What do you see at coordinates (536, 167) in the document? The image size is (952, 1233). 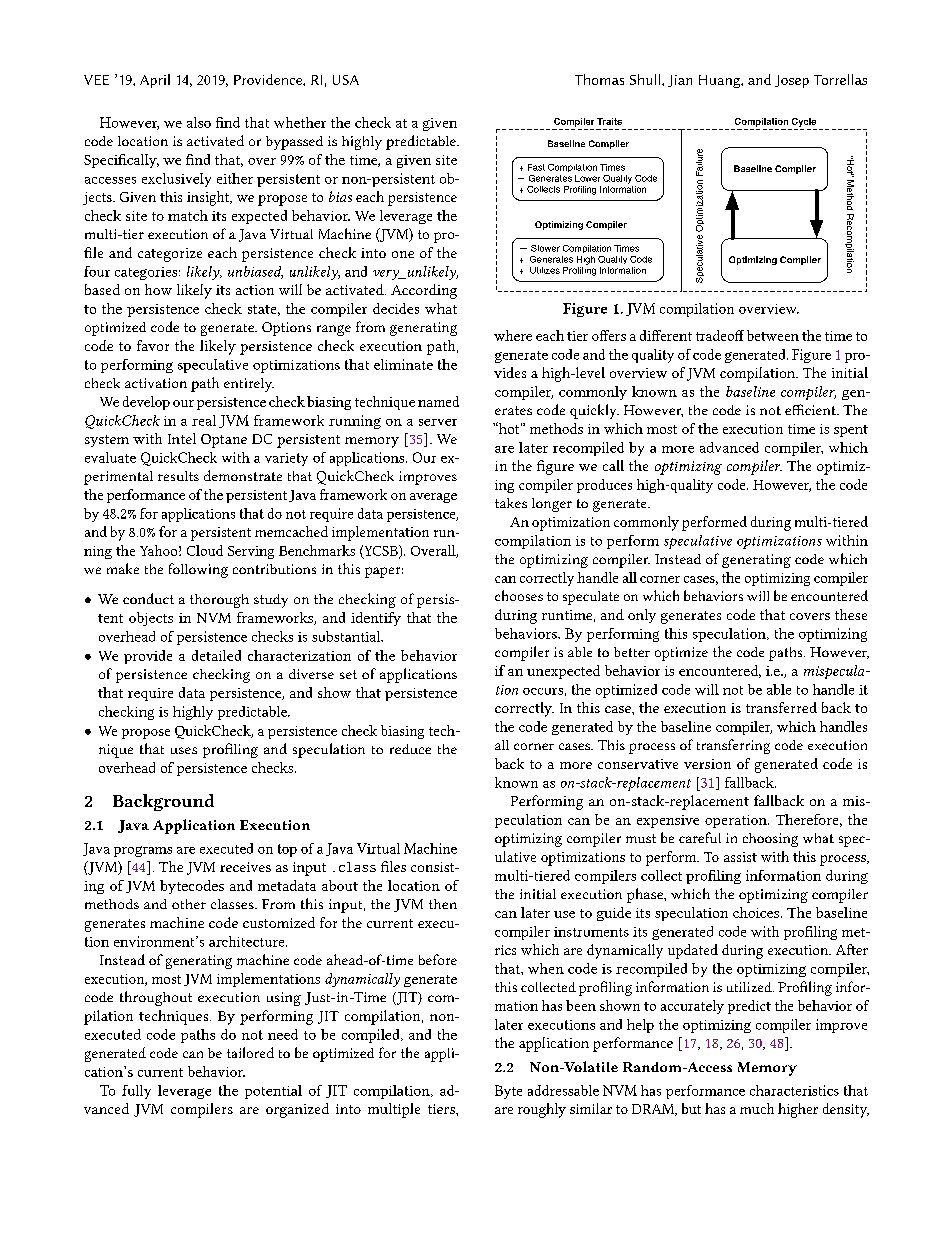 I see `Fast` at bounding box center [536, 167].
